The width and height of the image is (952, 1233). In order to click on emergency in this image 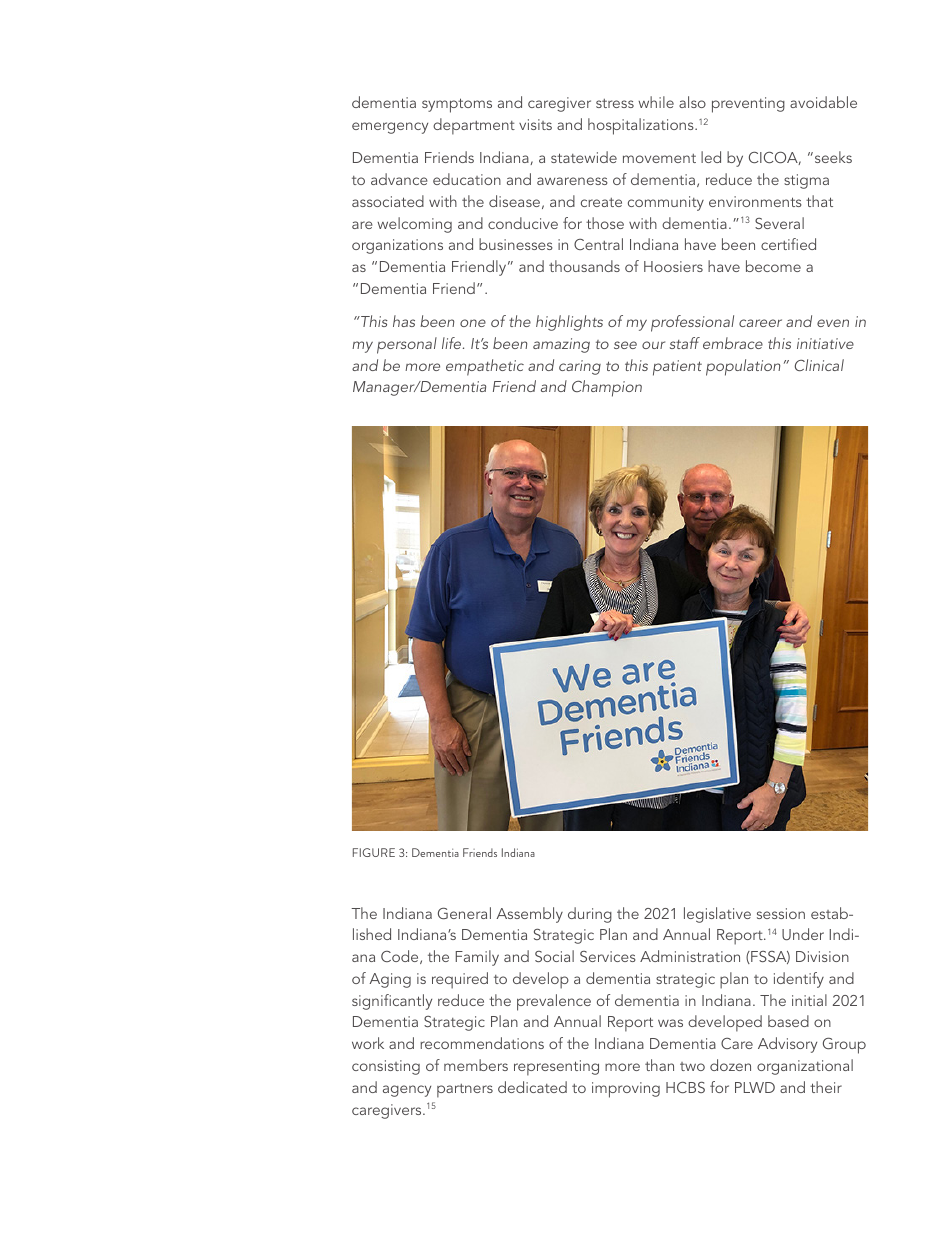, I will do `click(390, 128)`.
